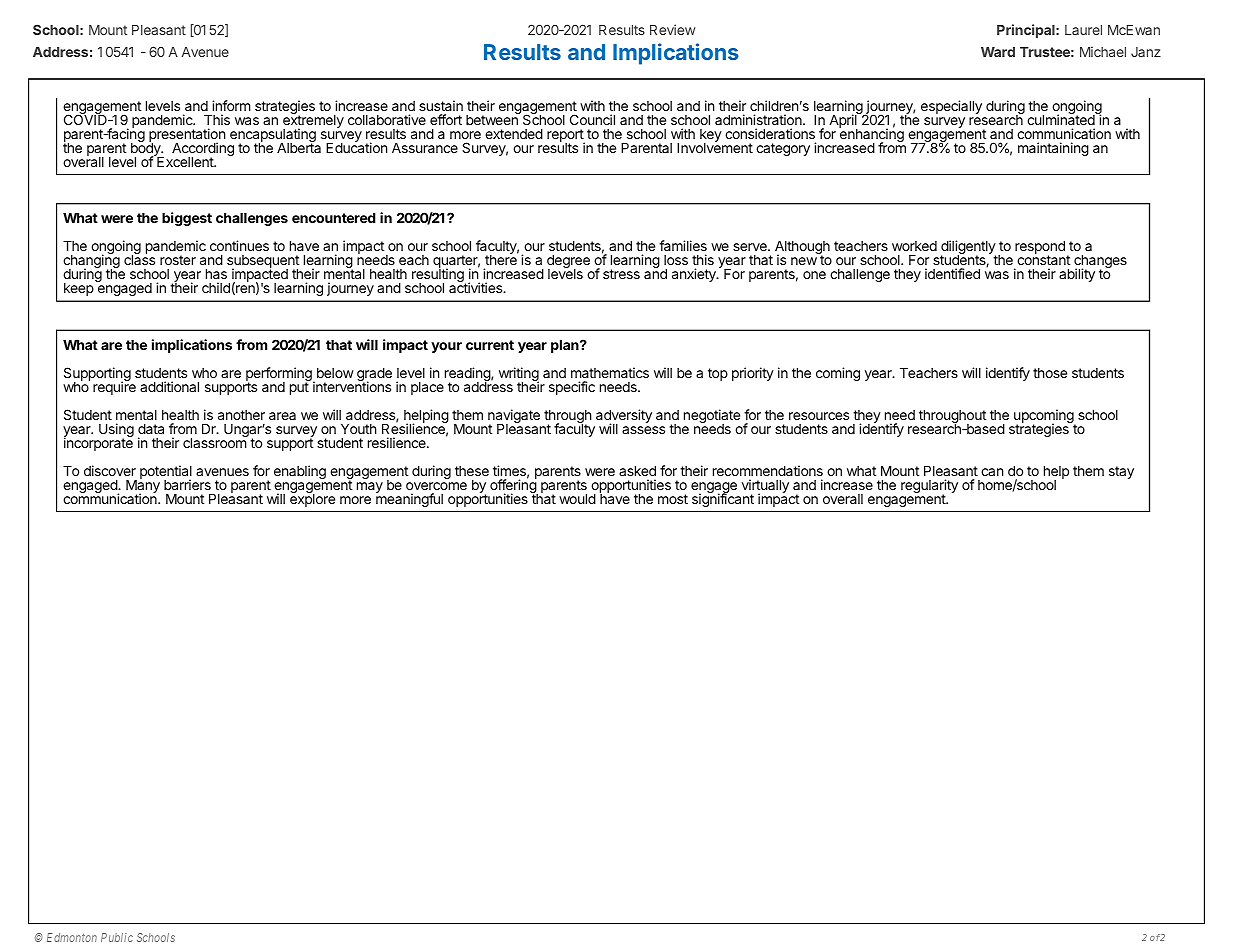 This image has width=1233, height=952. What do you see at coordinates (998, 52) in the image?
I see `Ward` at bounding box center [998, 52].
